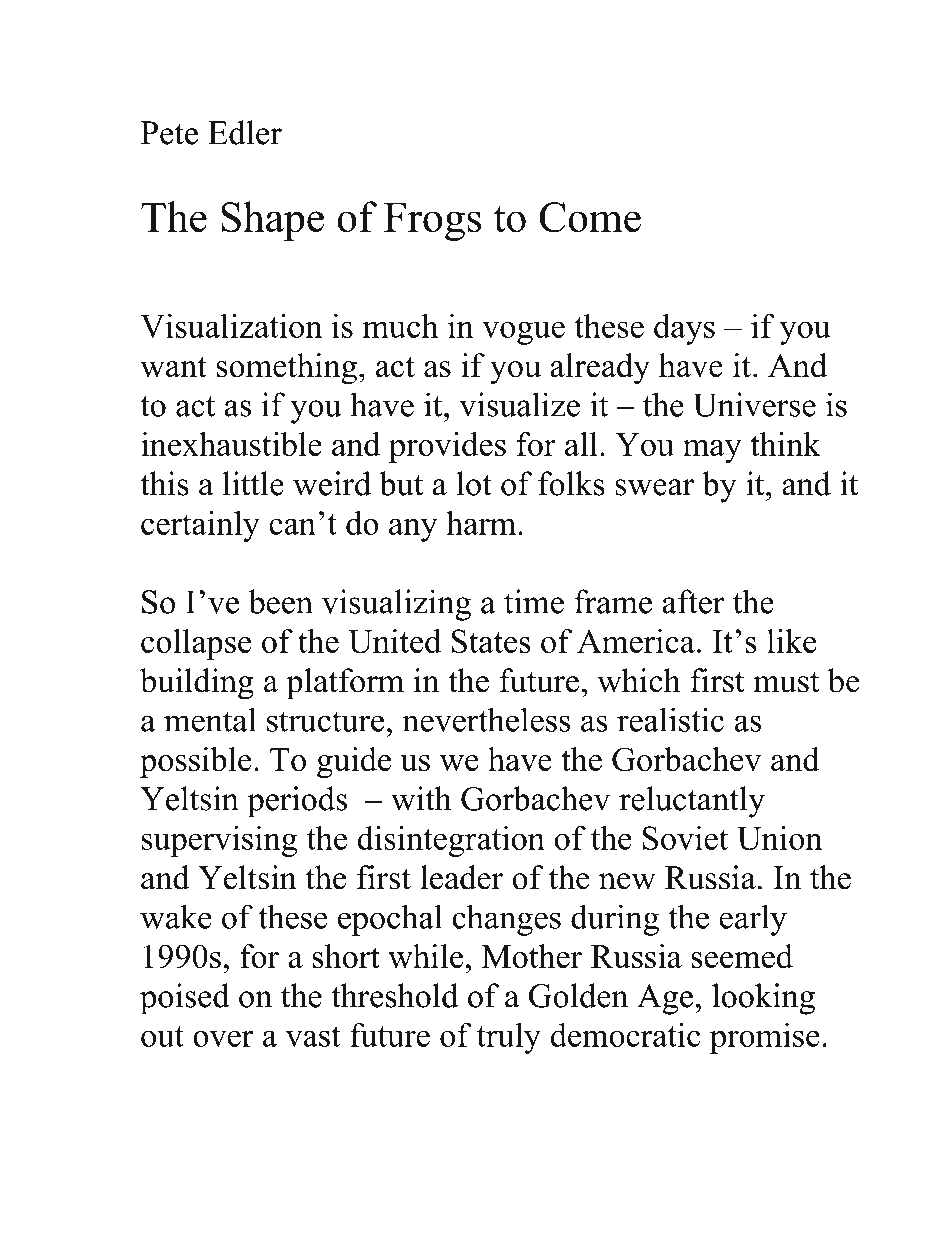  I want to click on periods, so click(297, 802).
